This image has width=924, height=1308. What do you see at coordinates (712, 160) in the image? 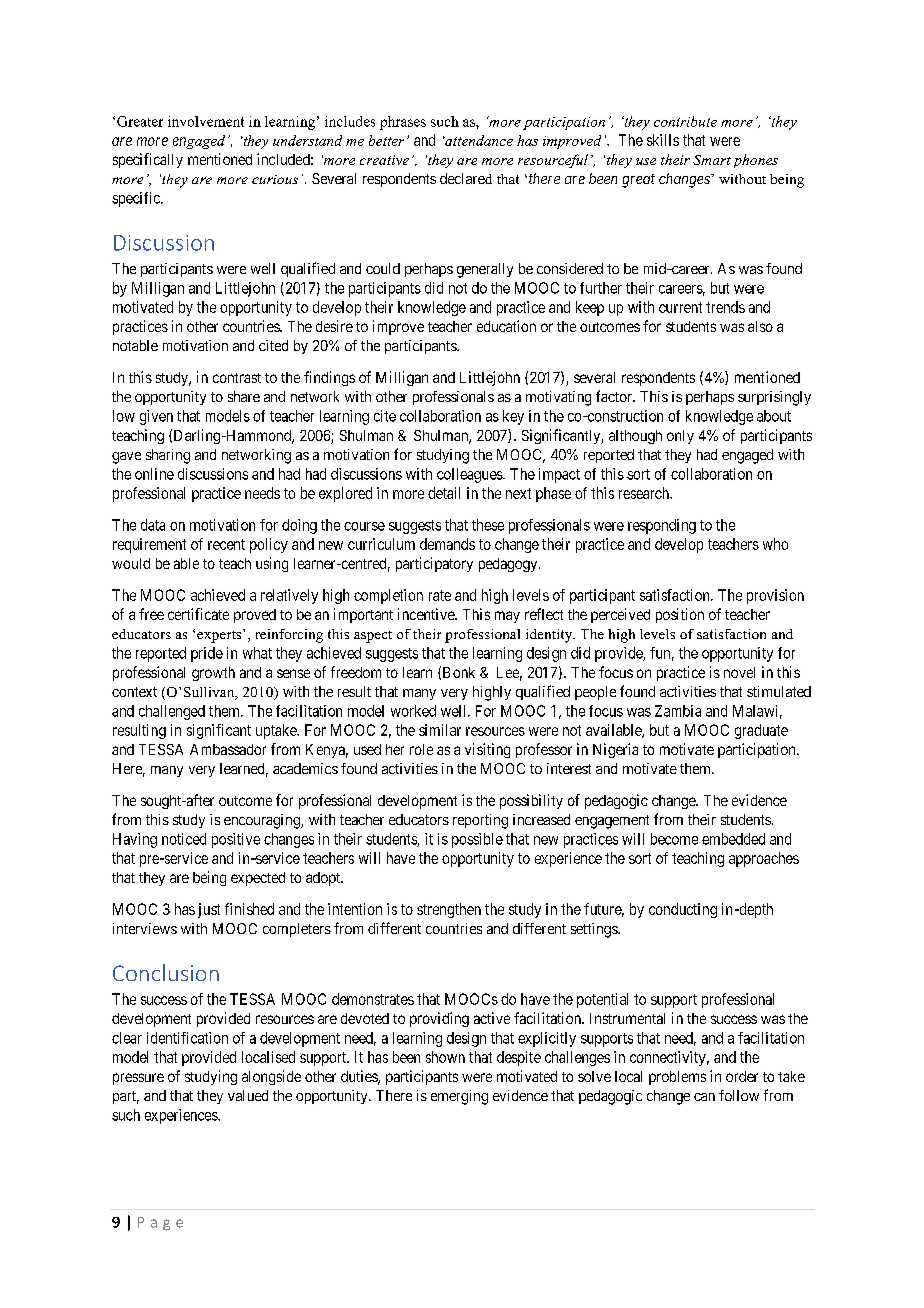
I see `Smart` at bounding box center [712, 160].
